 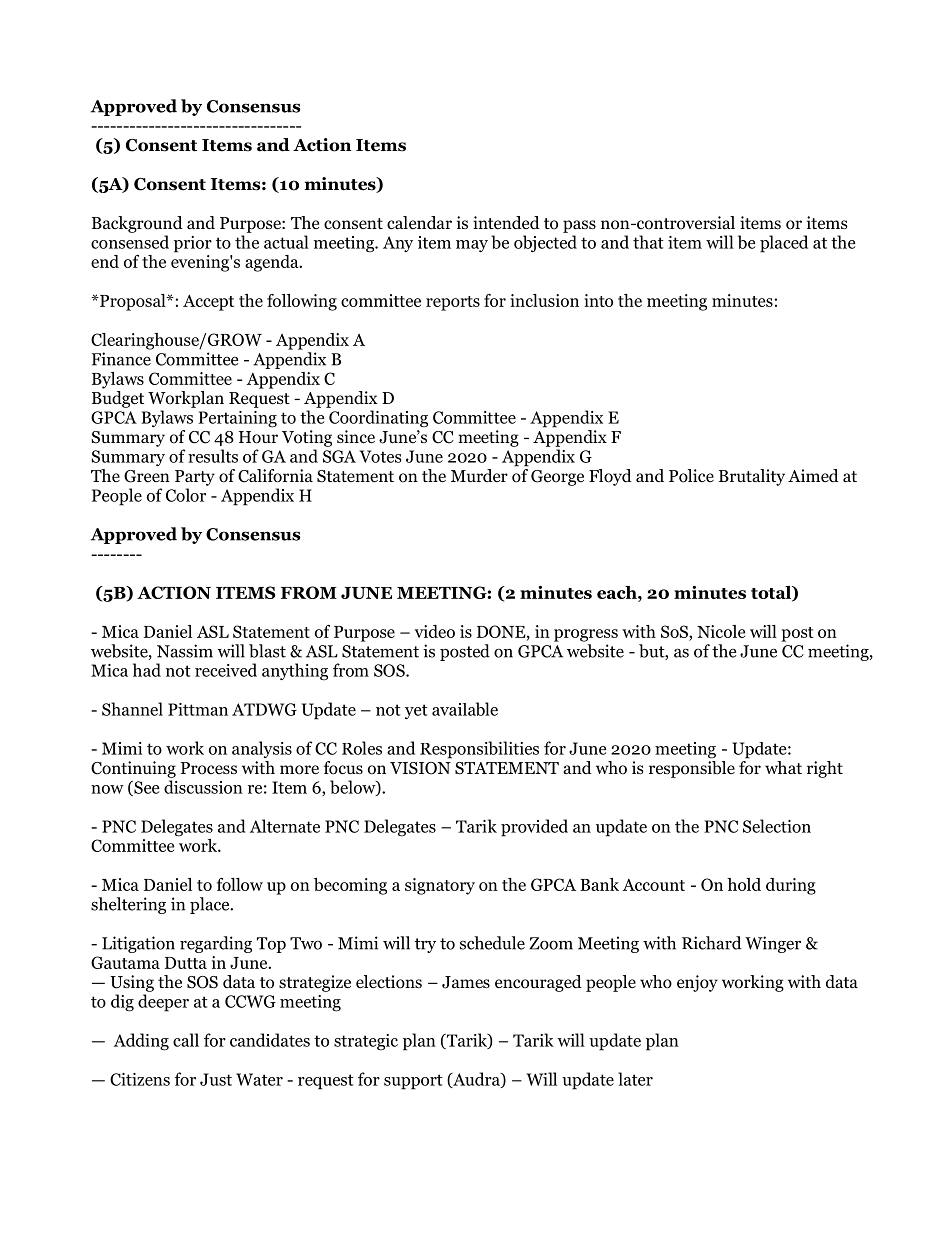 I want to click on Nassim, so click(x=185, y=651).
